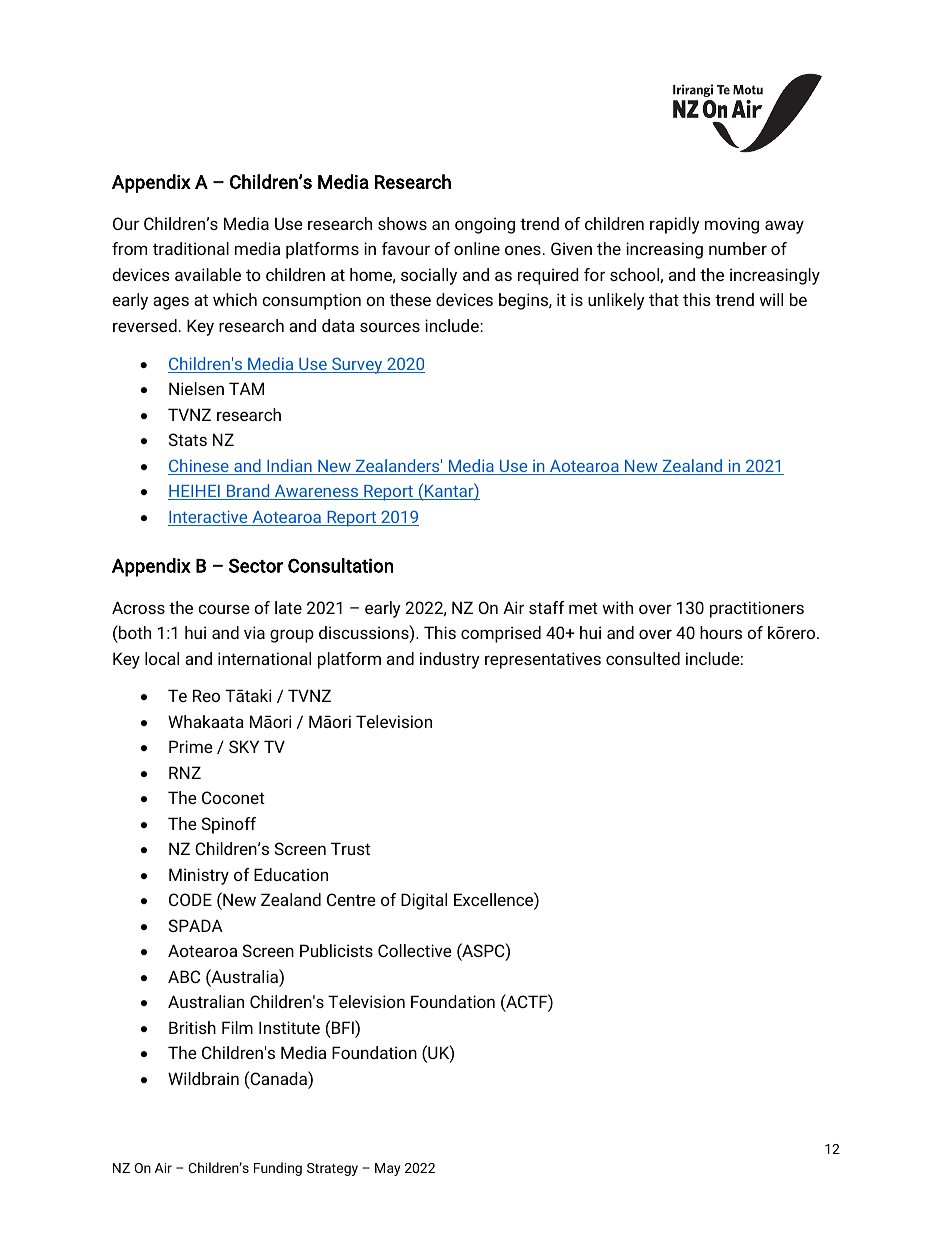 This screenshot has height=1233, width=952. Describe the element at coordinates (278, 1169) in the screenshot. I see `Funding` at that location.
